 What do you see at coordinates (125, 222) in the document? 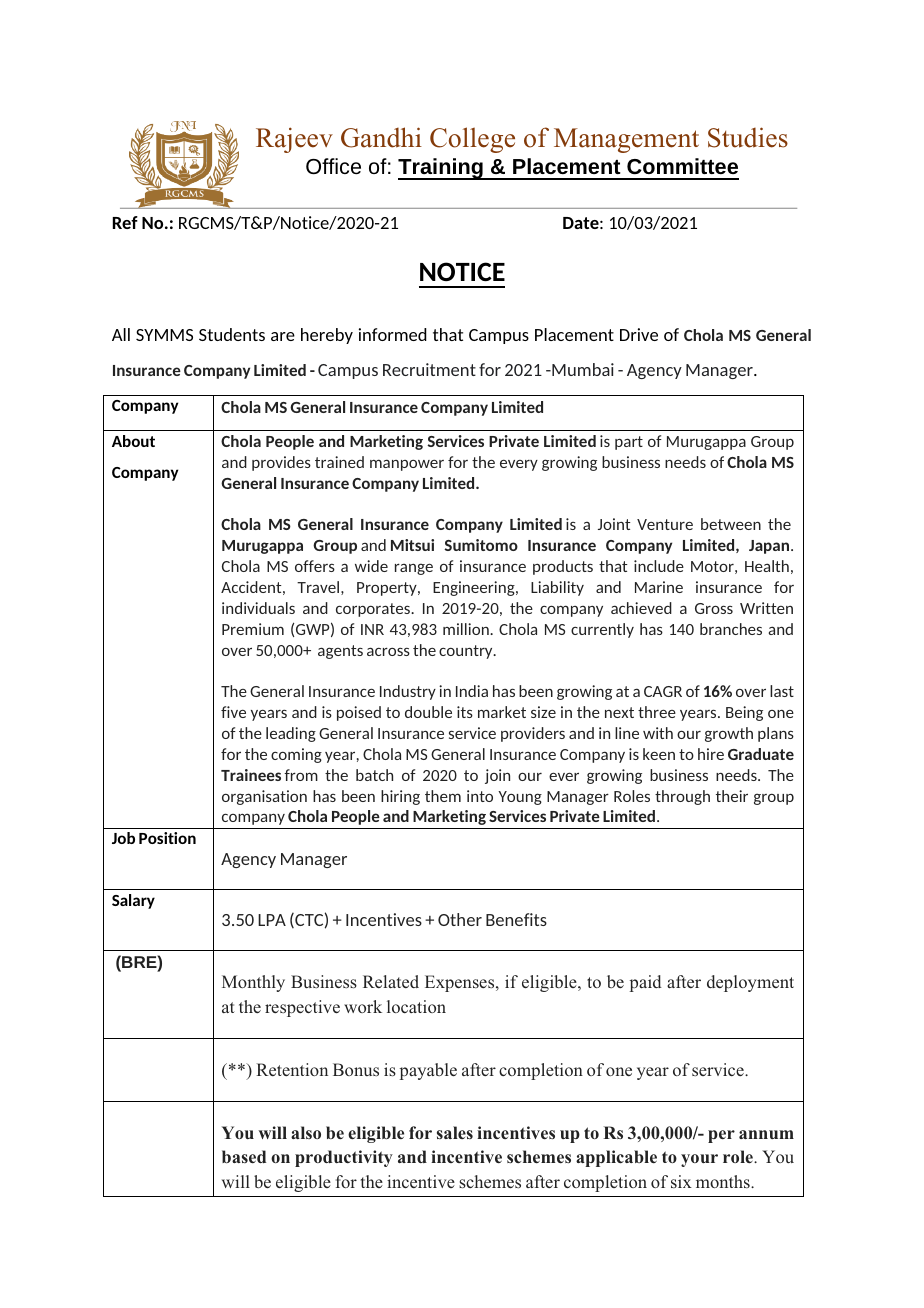
I see `Ref` at bounding box center [125, 222].
